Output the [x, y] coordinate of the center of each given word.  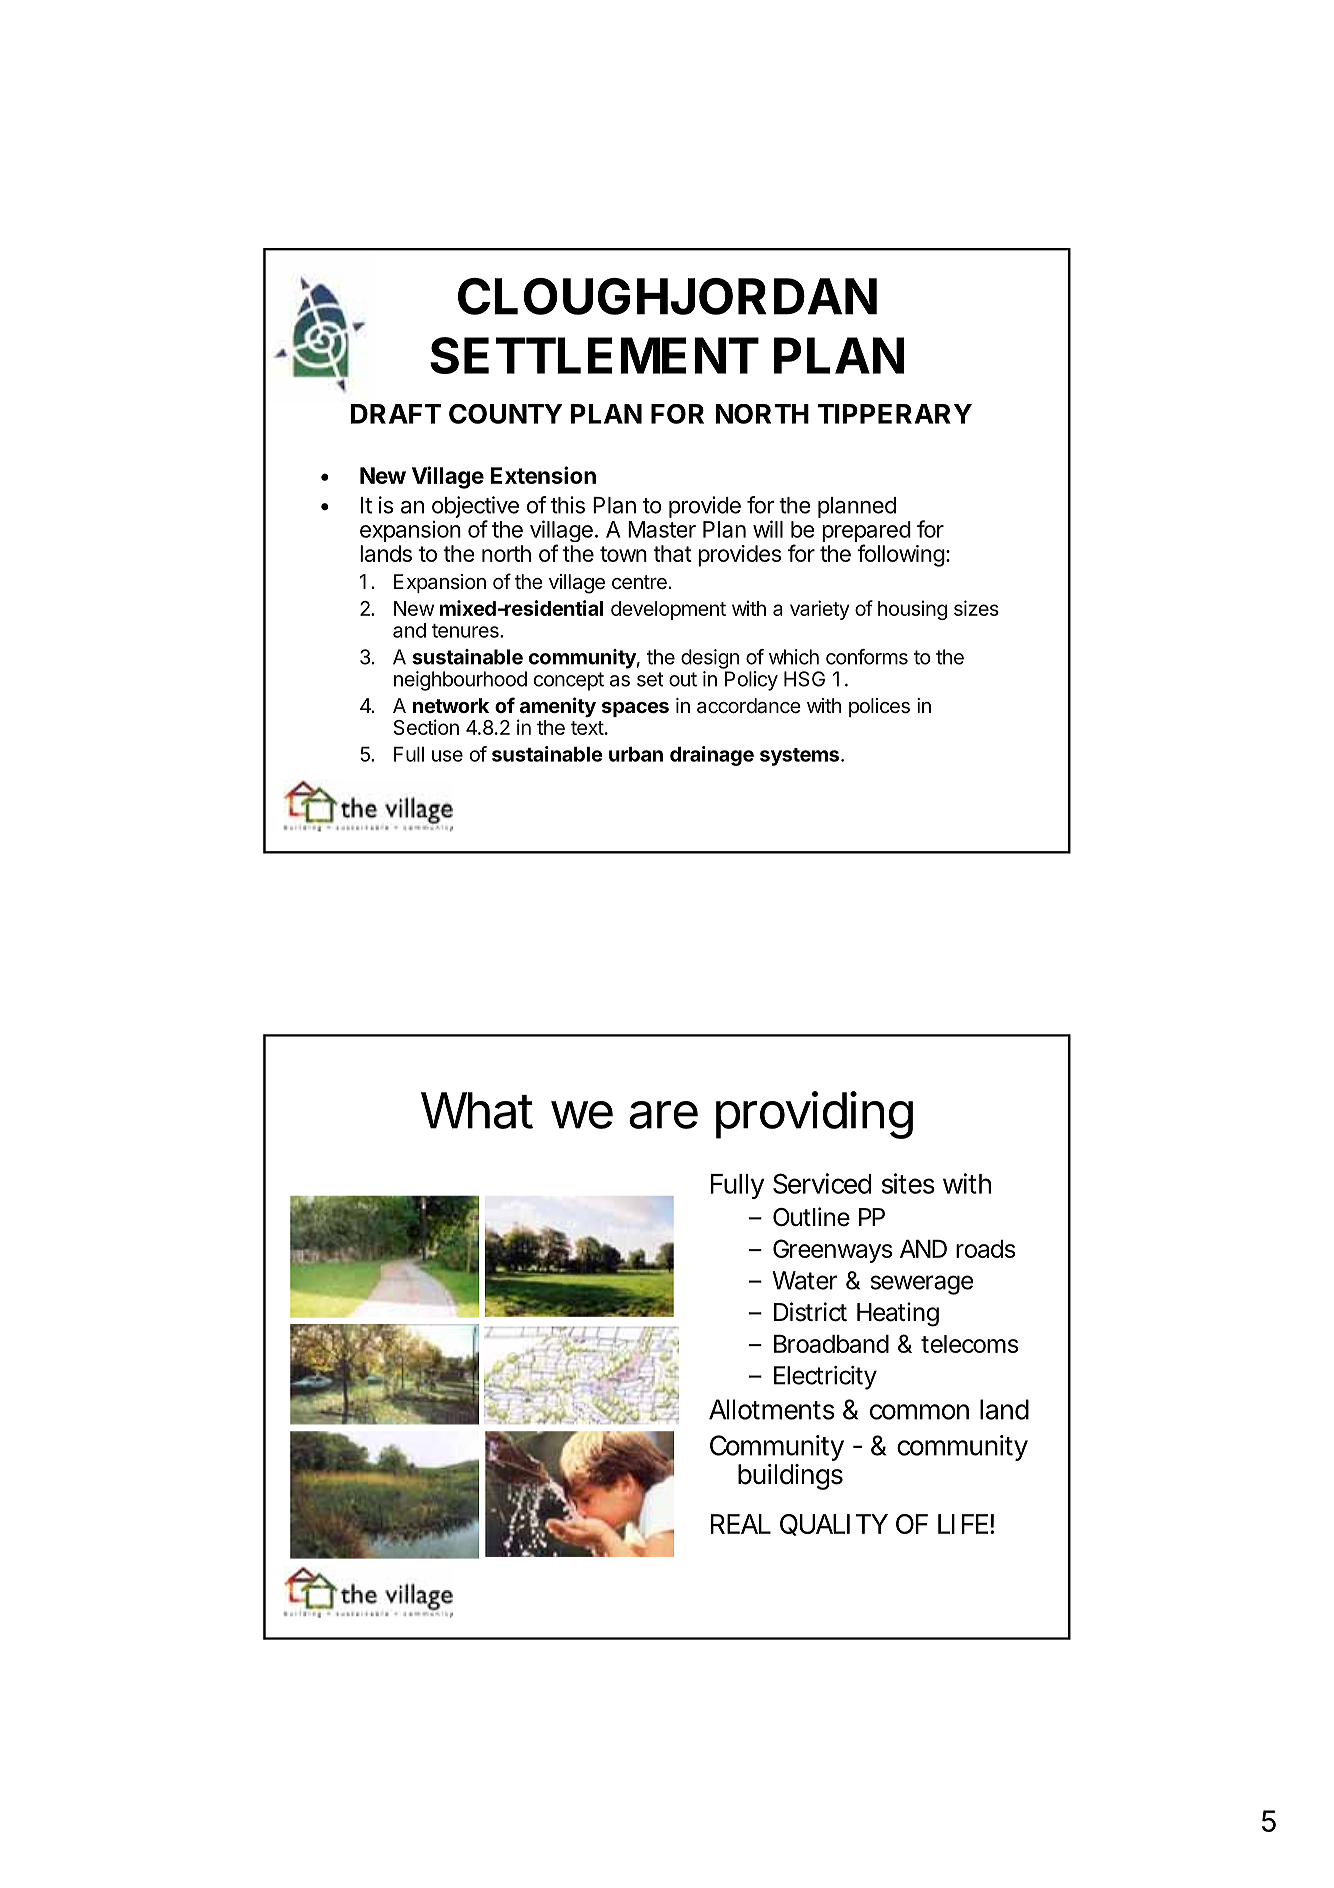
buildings [790, 1477]
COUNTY [506, 414]
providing [814, 1115]
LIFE [963, 1524]
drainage [712, 756]
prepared [866, 533]
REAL [741, 1524]
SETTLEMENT [594, 355]
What [477, 1110]
